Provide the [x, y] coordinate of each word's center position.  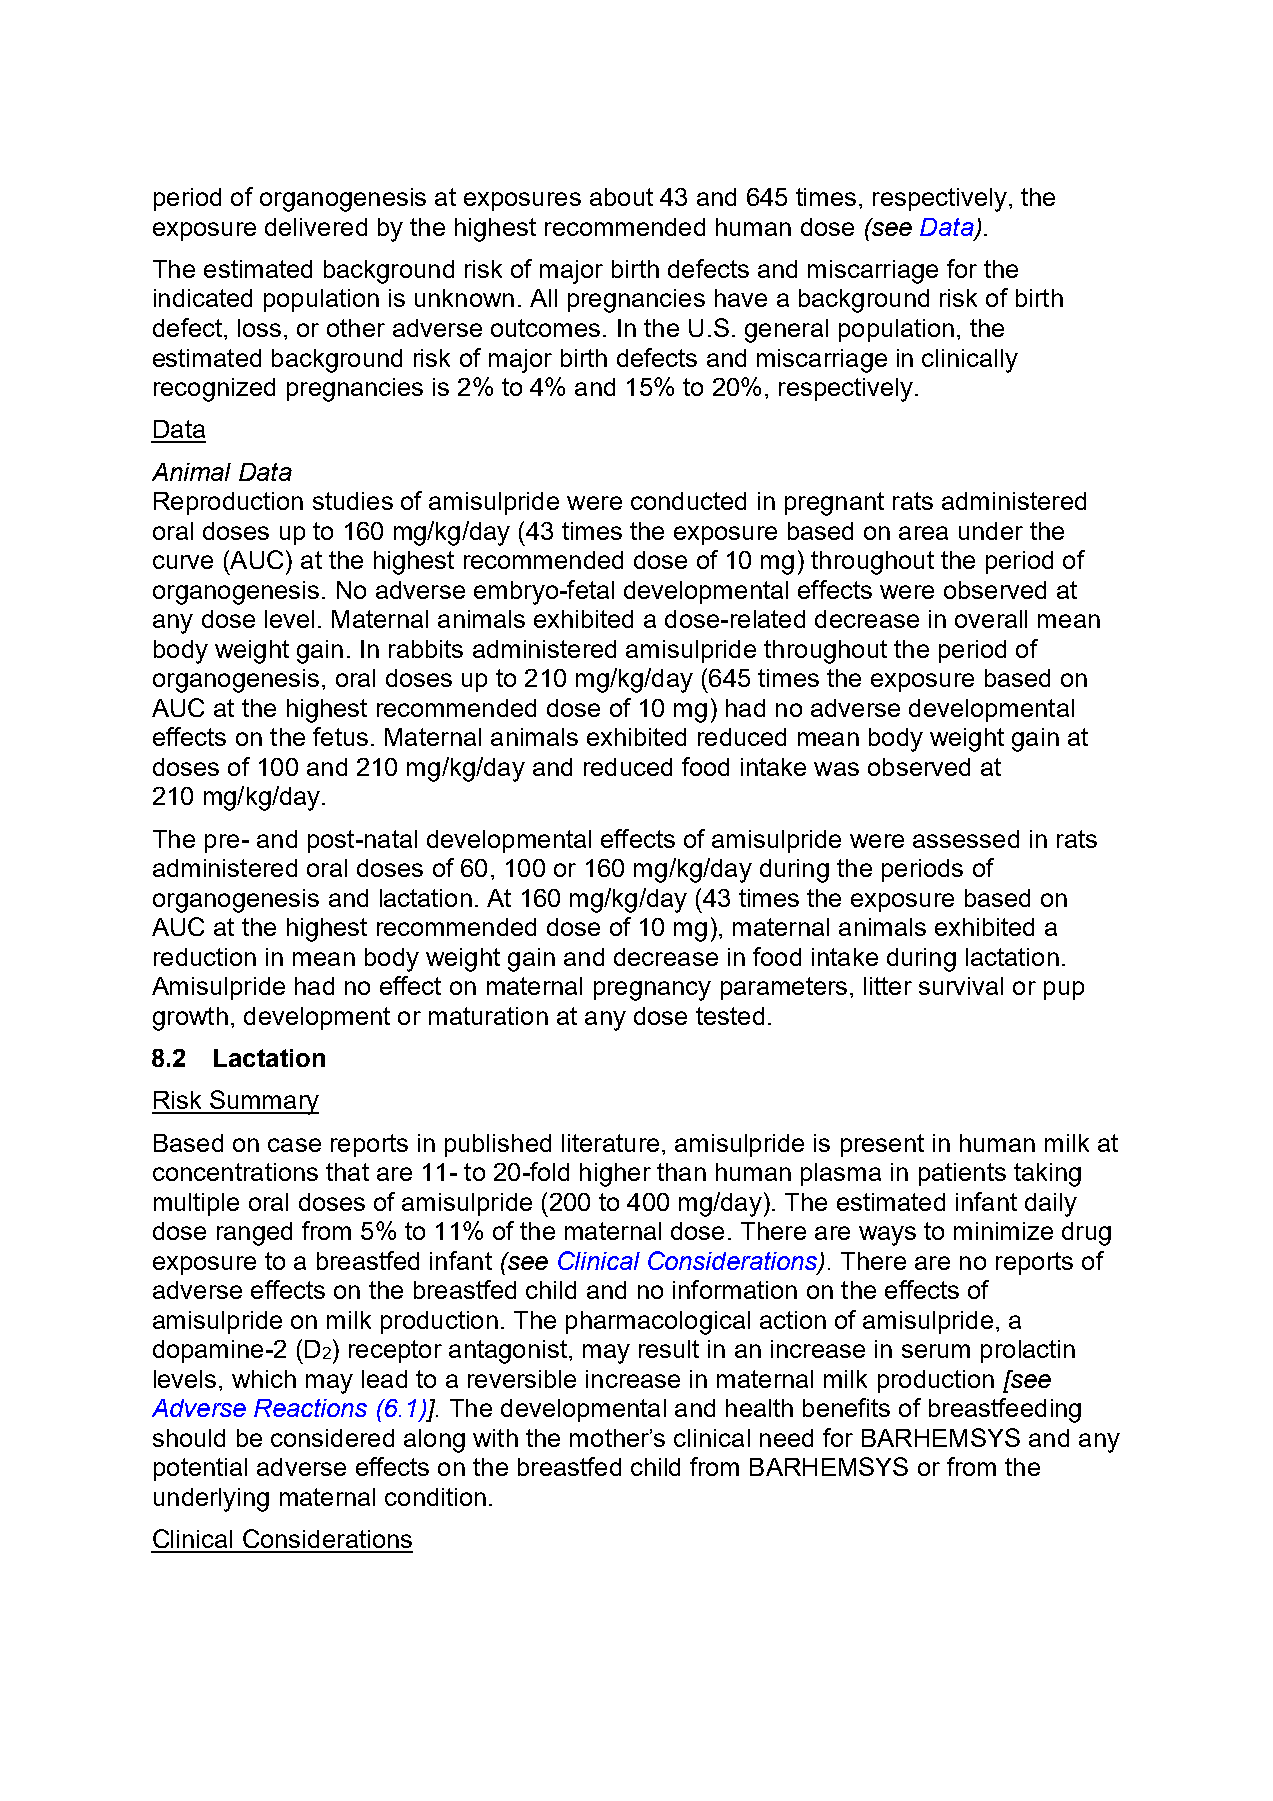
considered [332, 1438]
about [621, 197]
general [786, 331]
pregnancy [652, 991]
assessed [966, 839]
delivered [316, 227]
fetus [340, 736]
